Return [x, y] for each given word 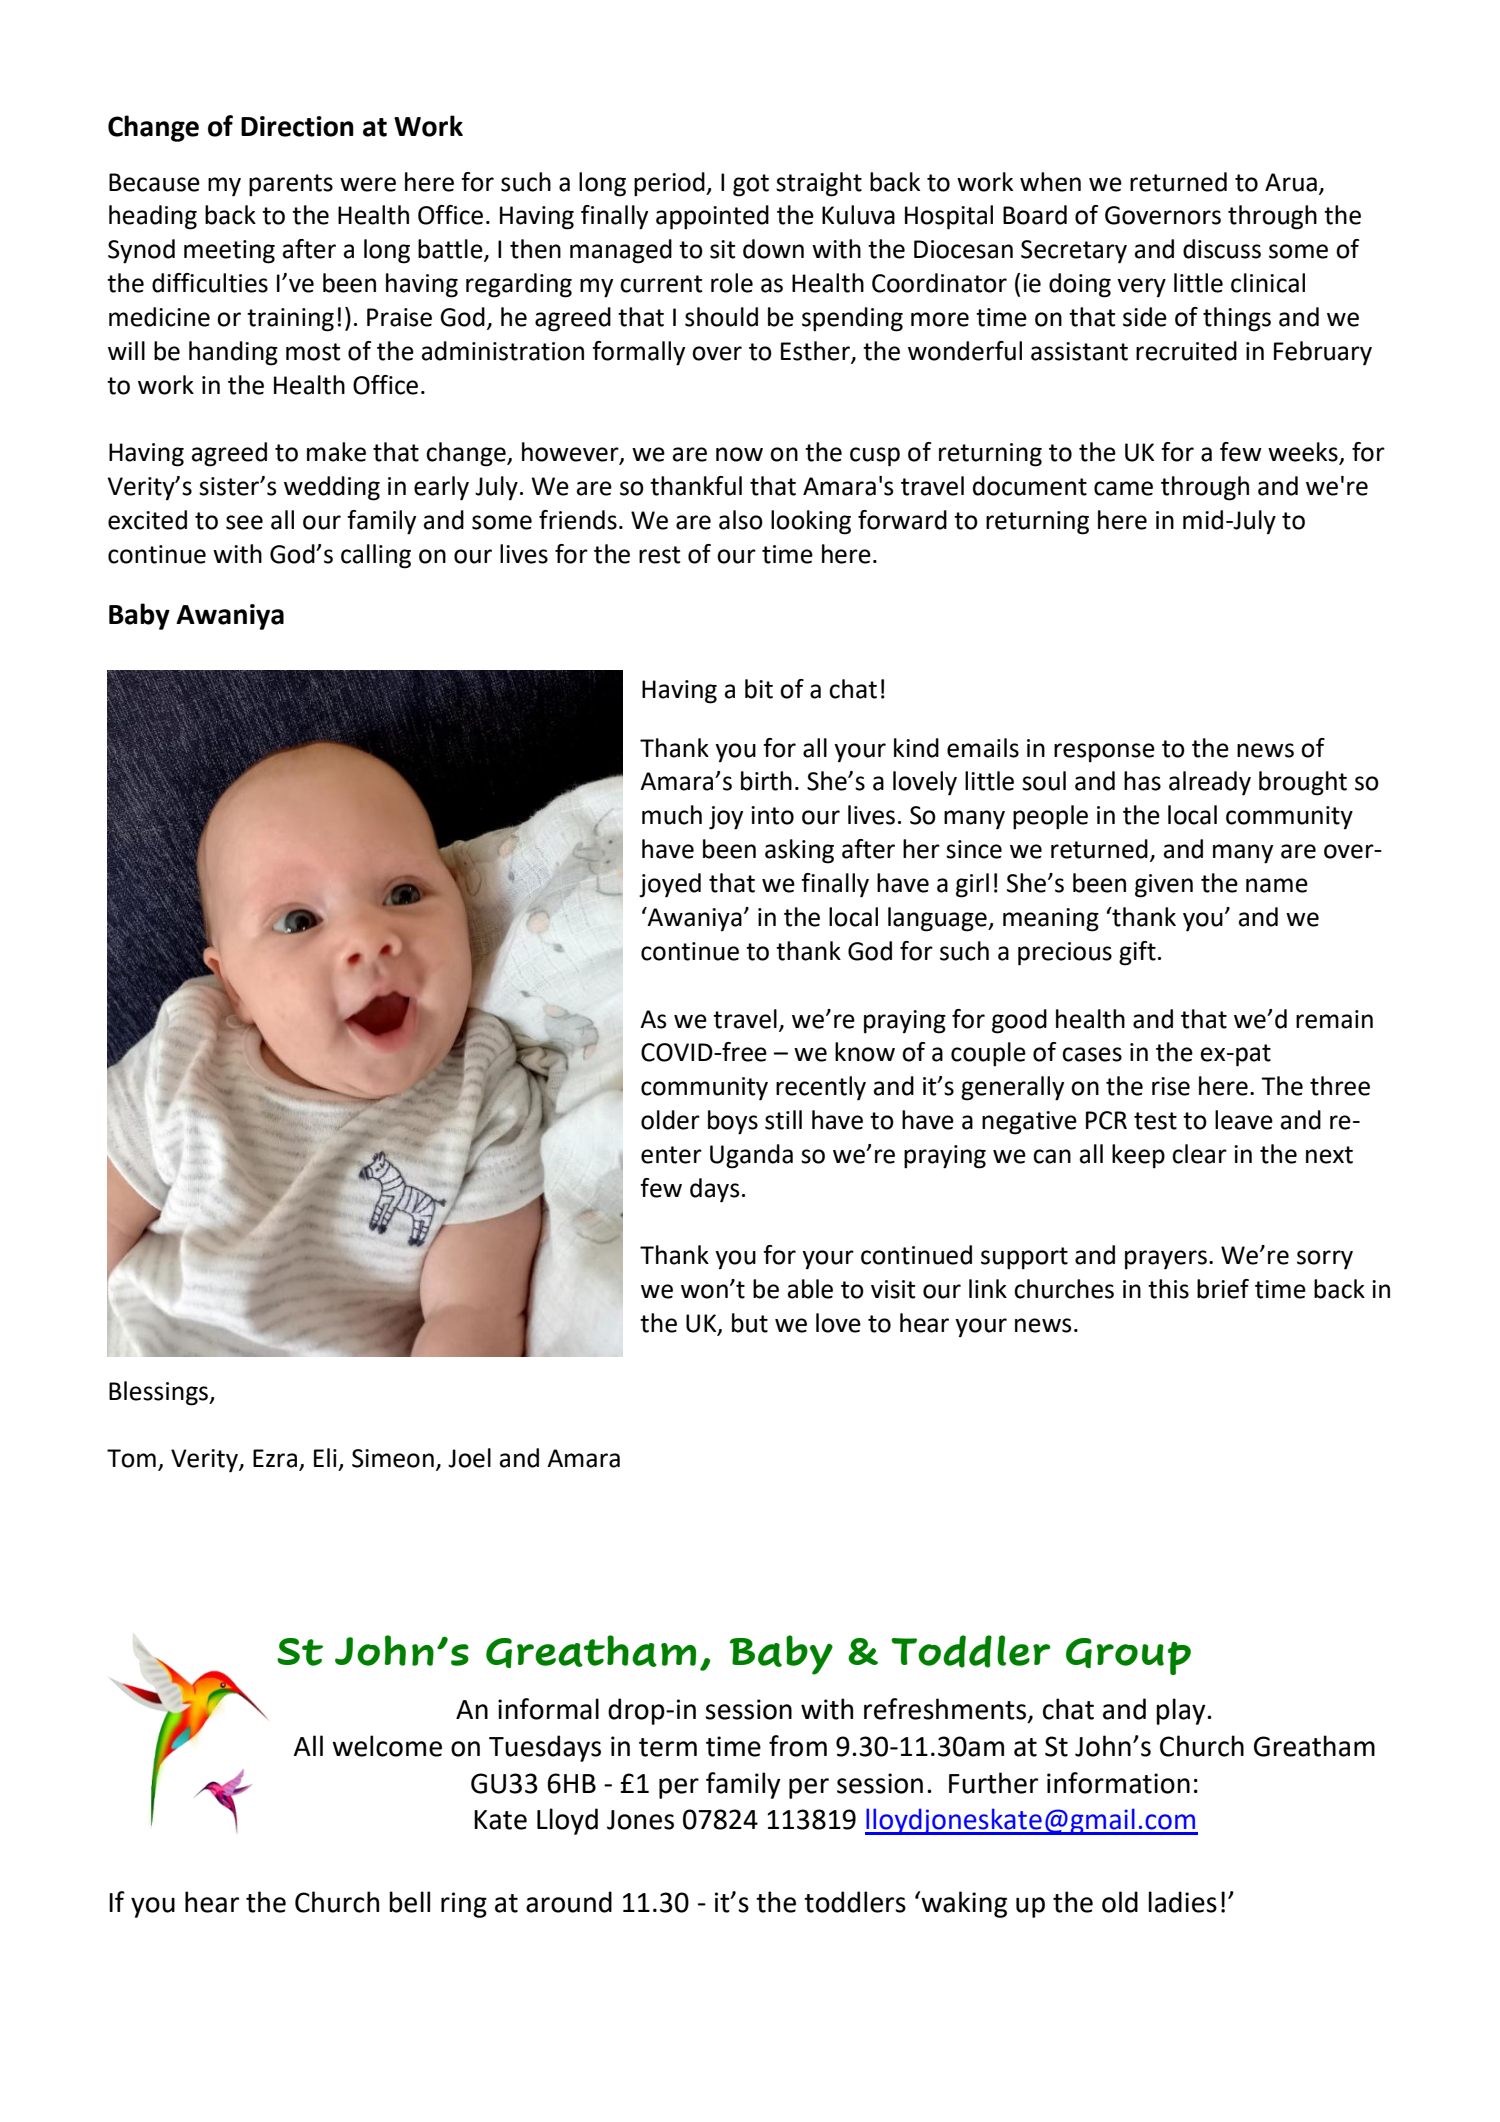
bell [409, 1902]
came [1123, 488]
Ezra [275, 1458]
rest [659, 555]
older [670, 1120]
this [1168, 1289]
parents [291, 185]
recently [821, 1088]
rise [1171, 1086]
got [751, 185]
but [750, 1323]
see [244, 522]
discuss [1222, 249]
